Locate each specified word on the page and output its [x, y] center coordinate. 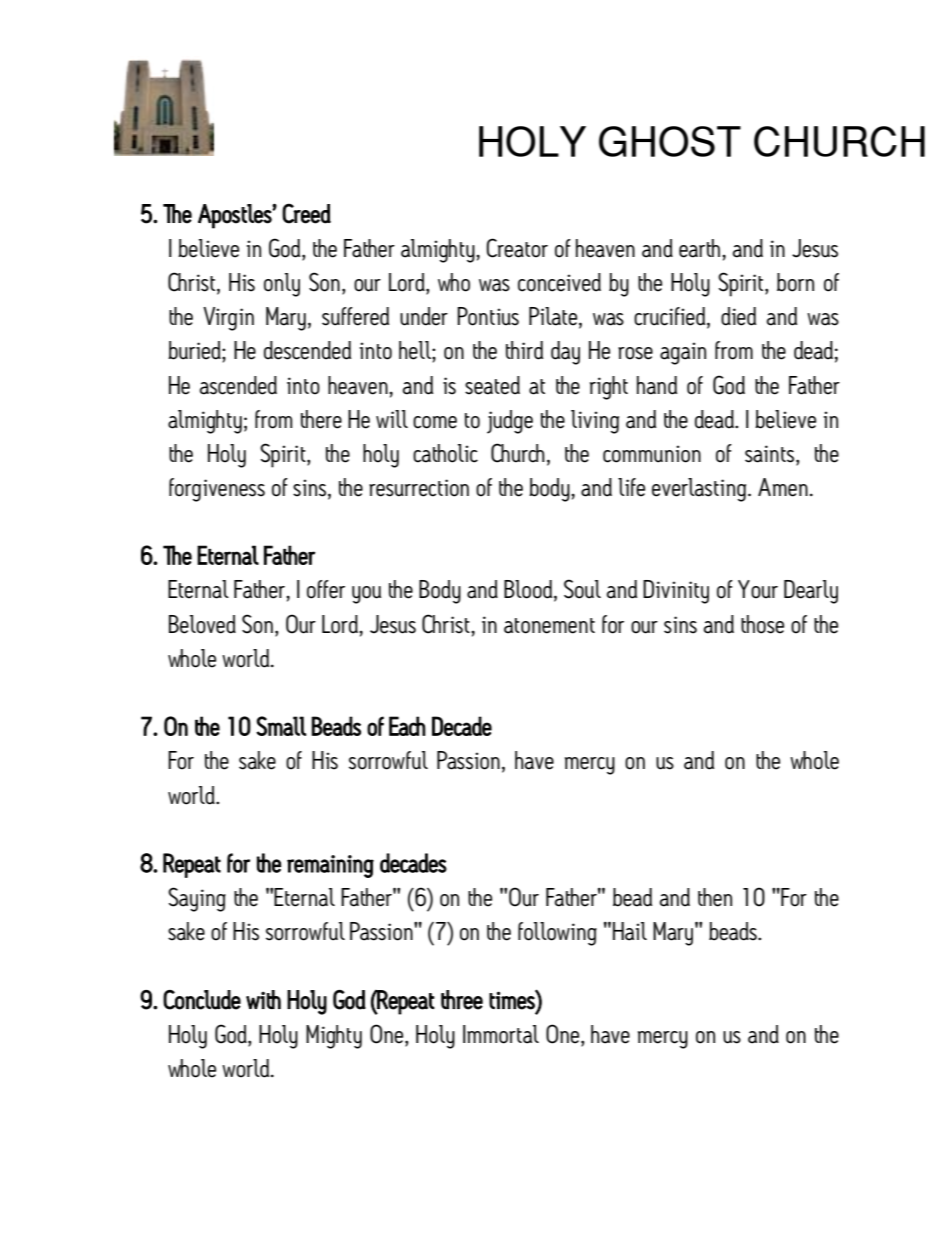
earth [701, 248]
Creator [517, 248]
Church [518, 453]
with [263, 999]
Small [281, 726]
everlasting [700, 490]
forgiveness [217, 490]
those [762, 624]
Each [407, 726]
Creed [306, 213]
